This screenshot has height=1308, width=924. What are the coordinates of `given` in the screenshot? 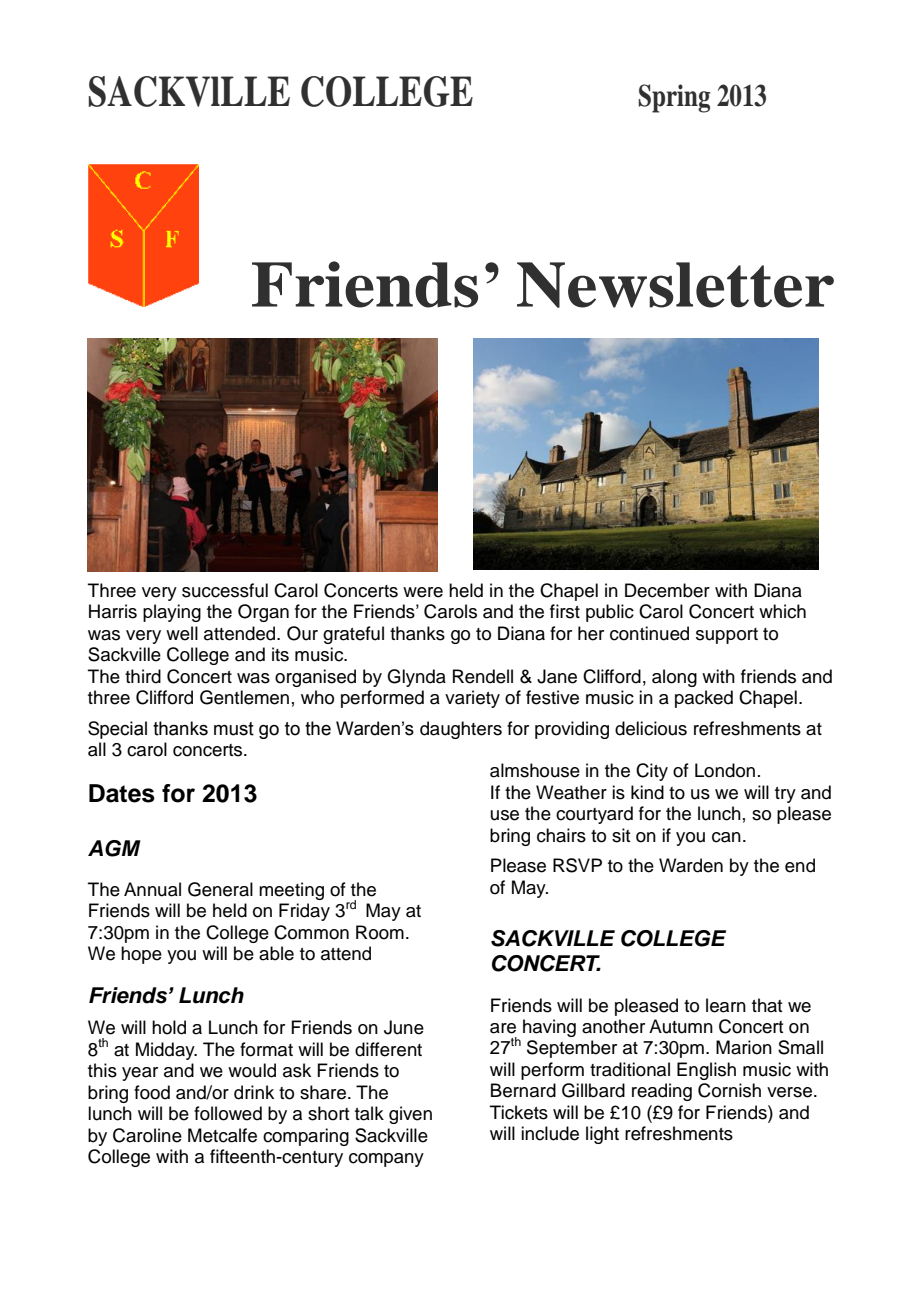 It's located at (410, 1115).
